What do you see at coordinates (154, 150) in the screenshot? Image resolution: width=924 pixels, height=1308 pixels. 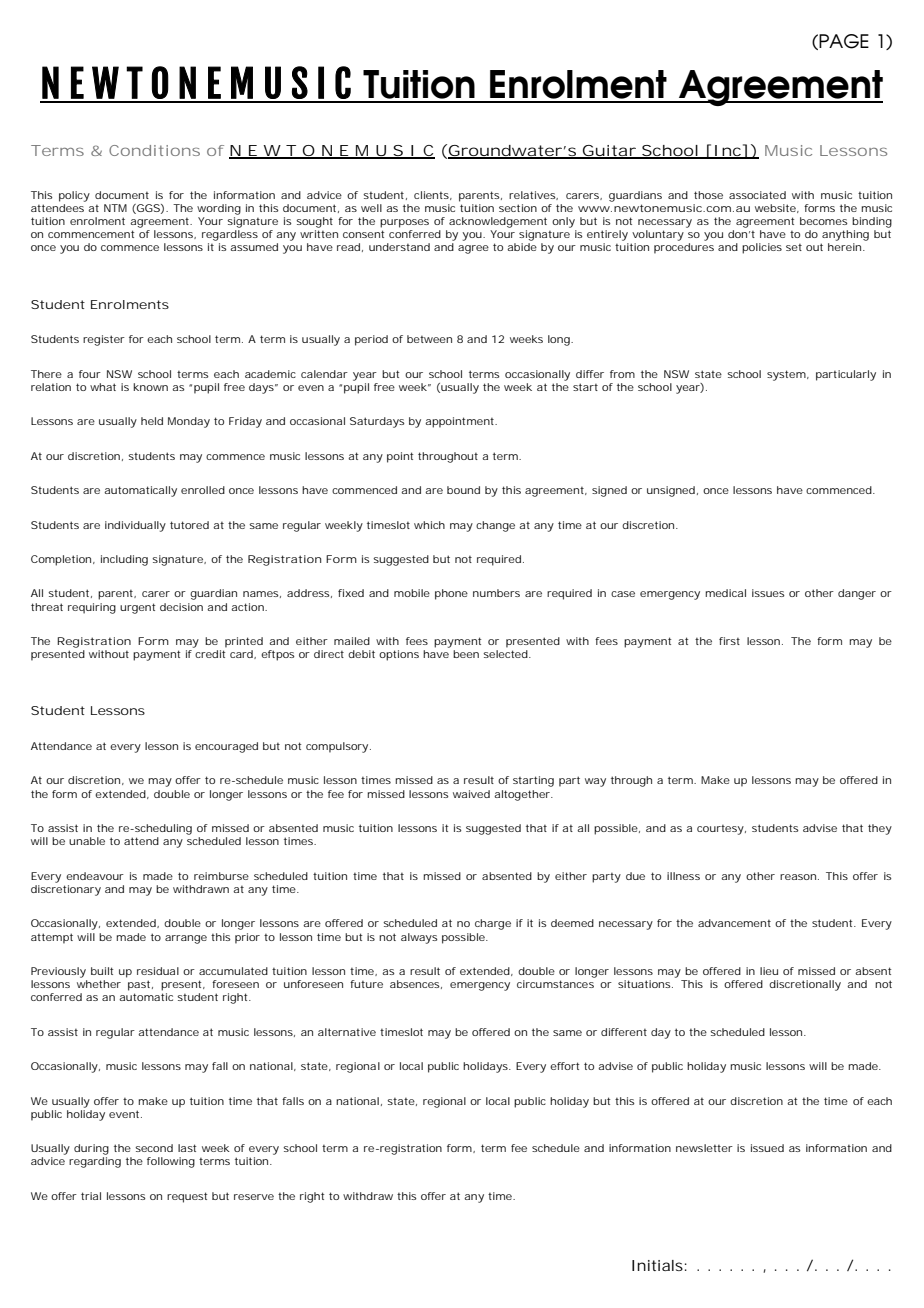 I see `Conditions` at bounding box center [154, 150].
